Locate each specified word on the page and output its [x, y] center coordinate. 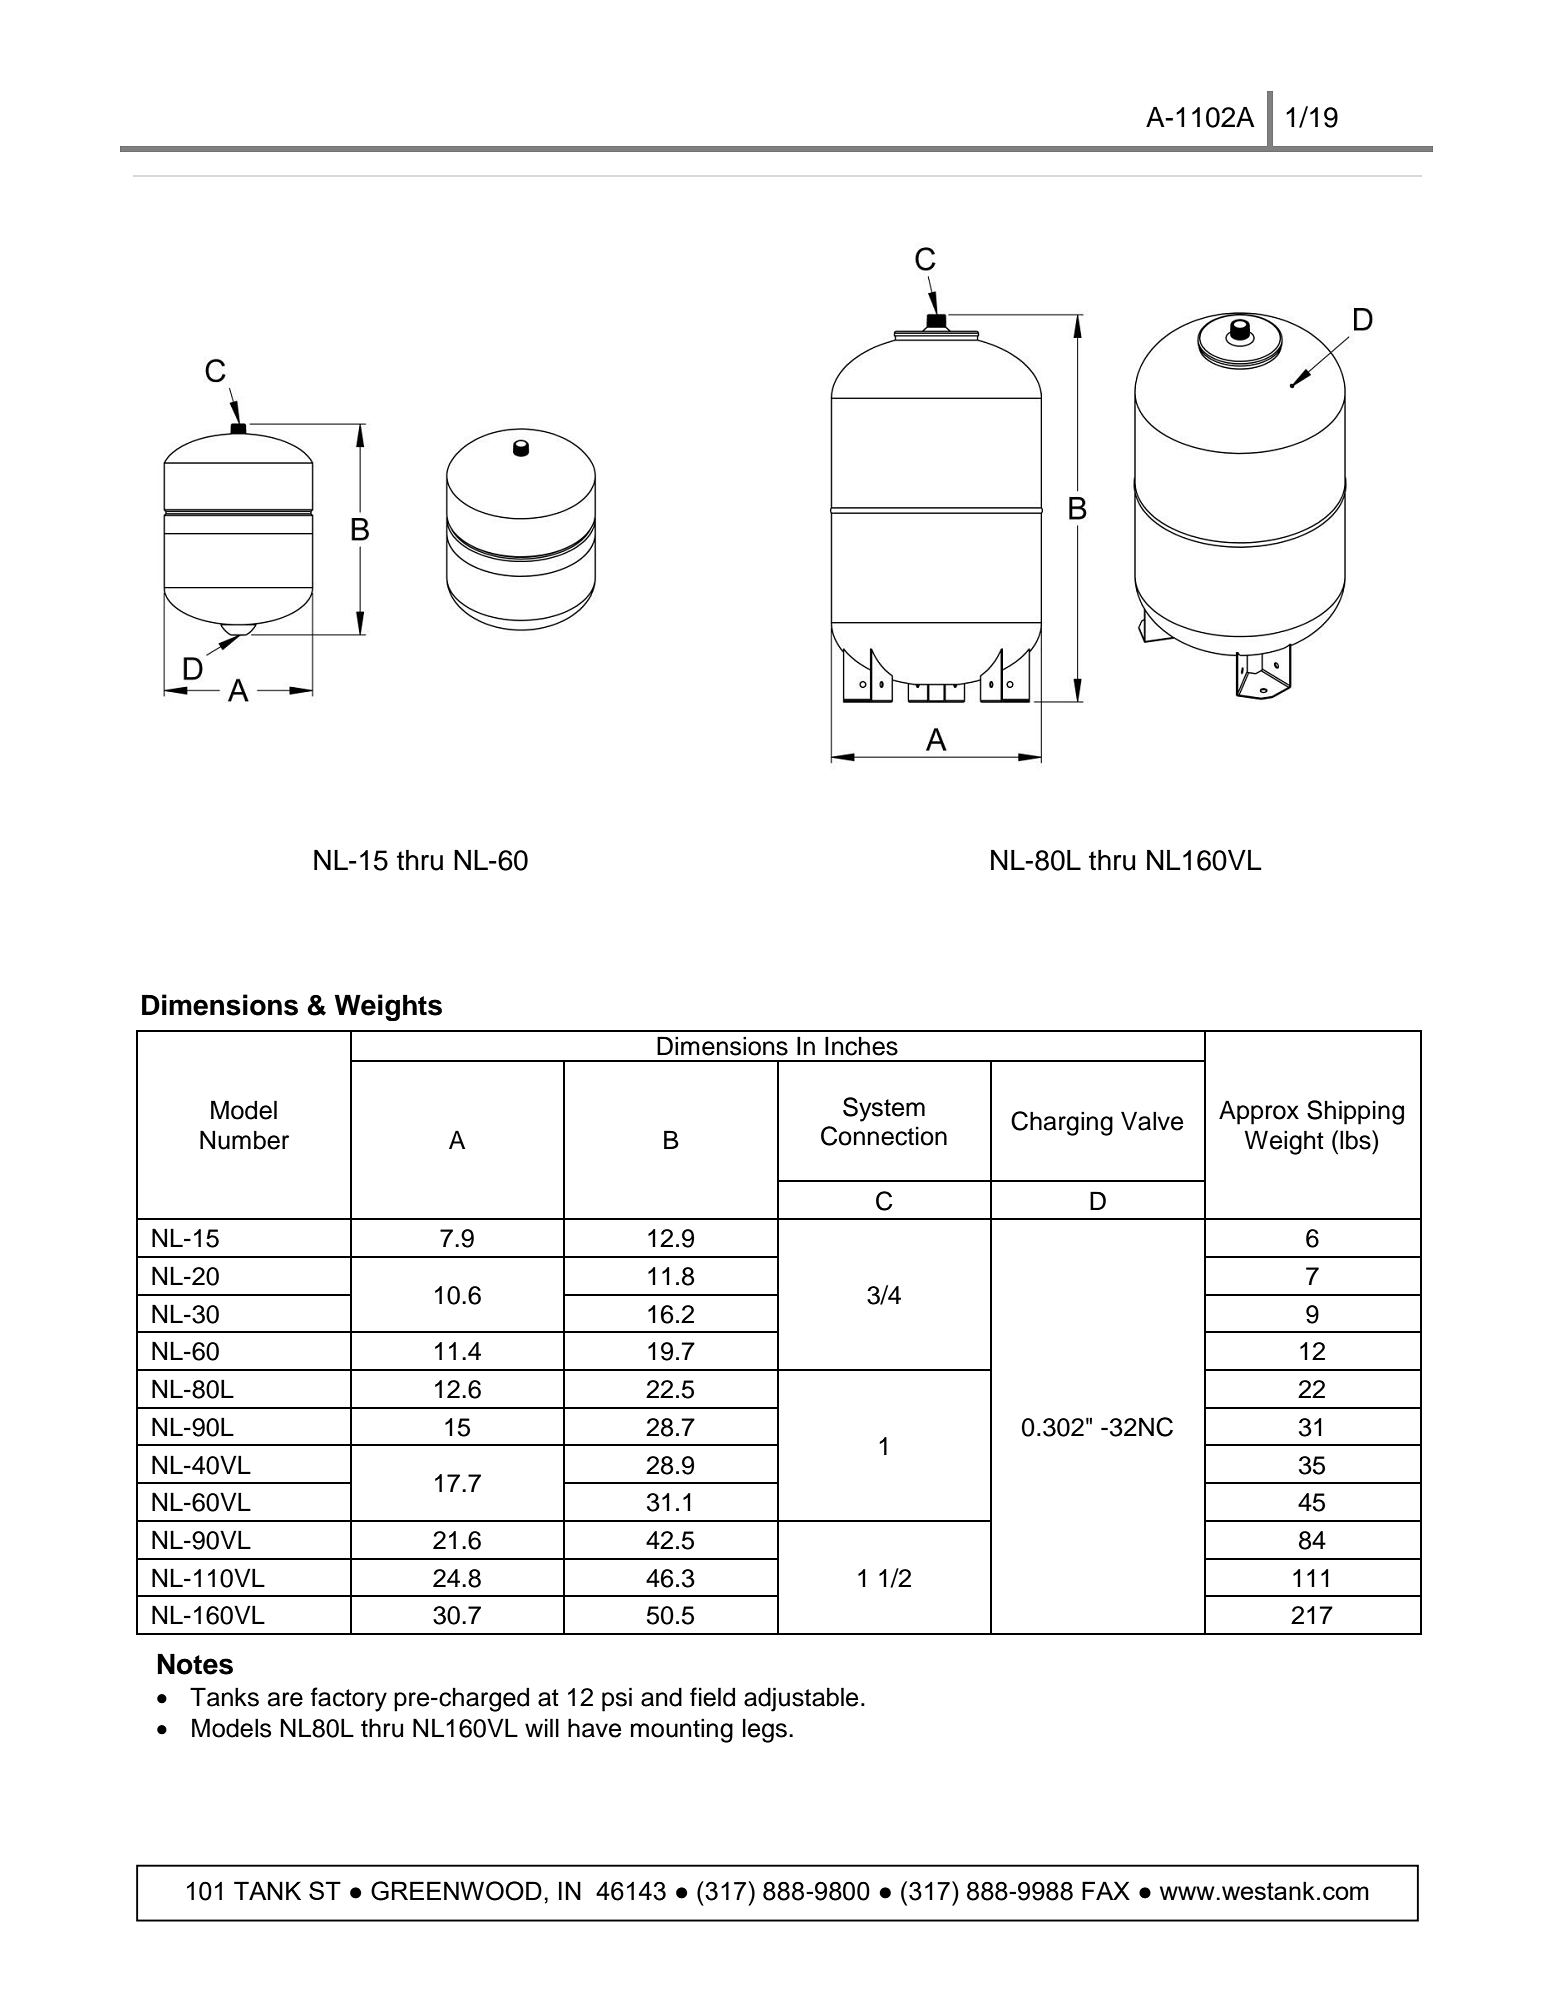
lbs [1356, 1140]
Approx [1259, 1112]
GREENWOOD [456, 1891]
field [712, 1697]
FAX [1106, 1890]
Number [244, 1140]
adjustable [801, 1699]
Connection [884, 1136]
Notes [195, 1664]
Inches [861, 1046]
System [884, 1109]
